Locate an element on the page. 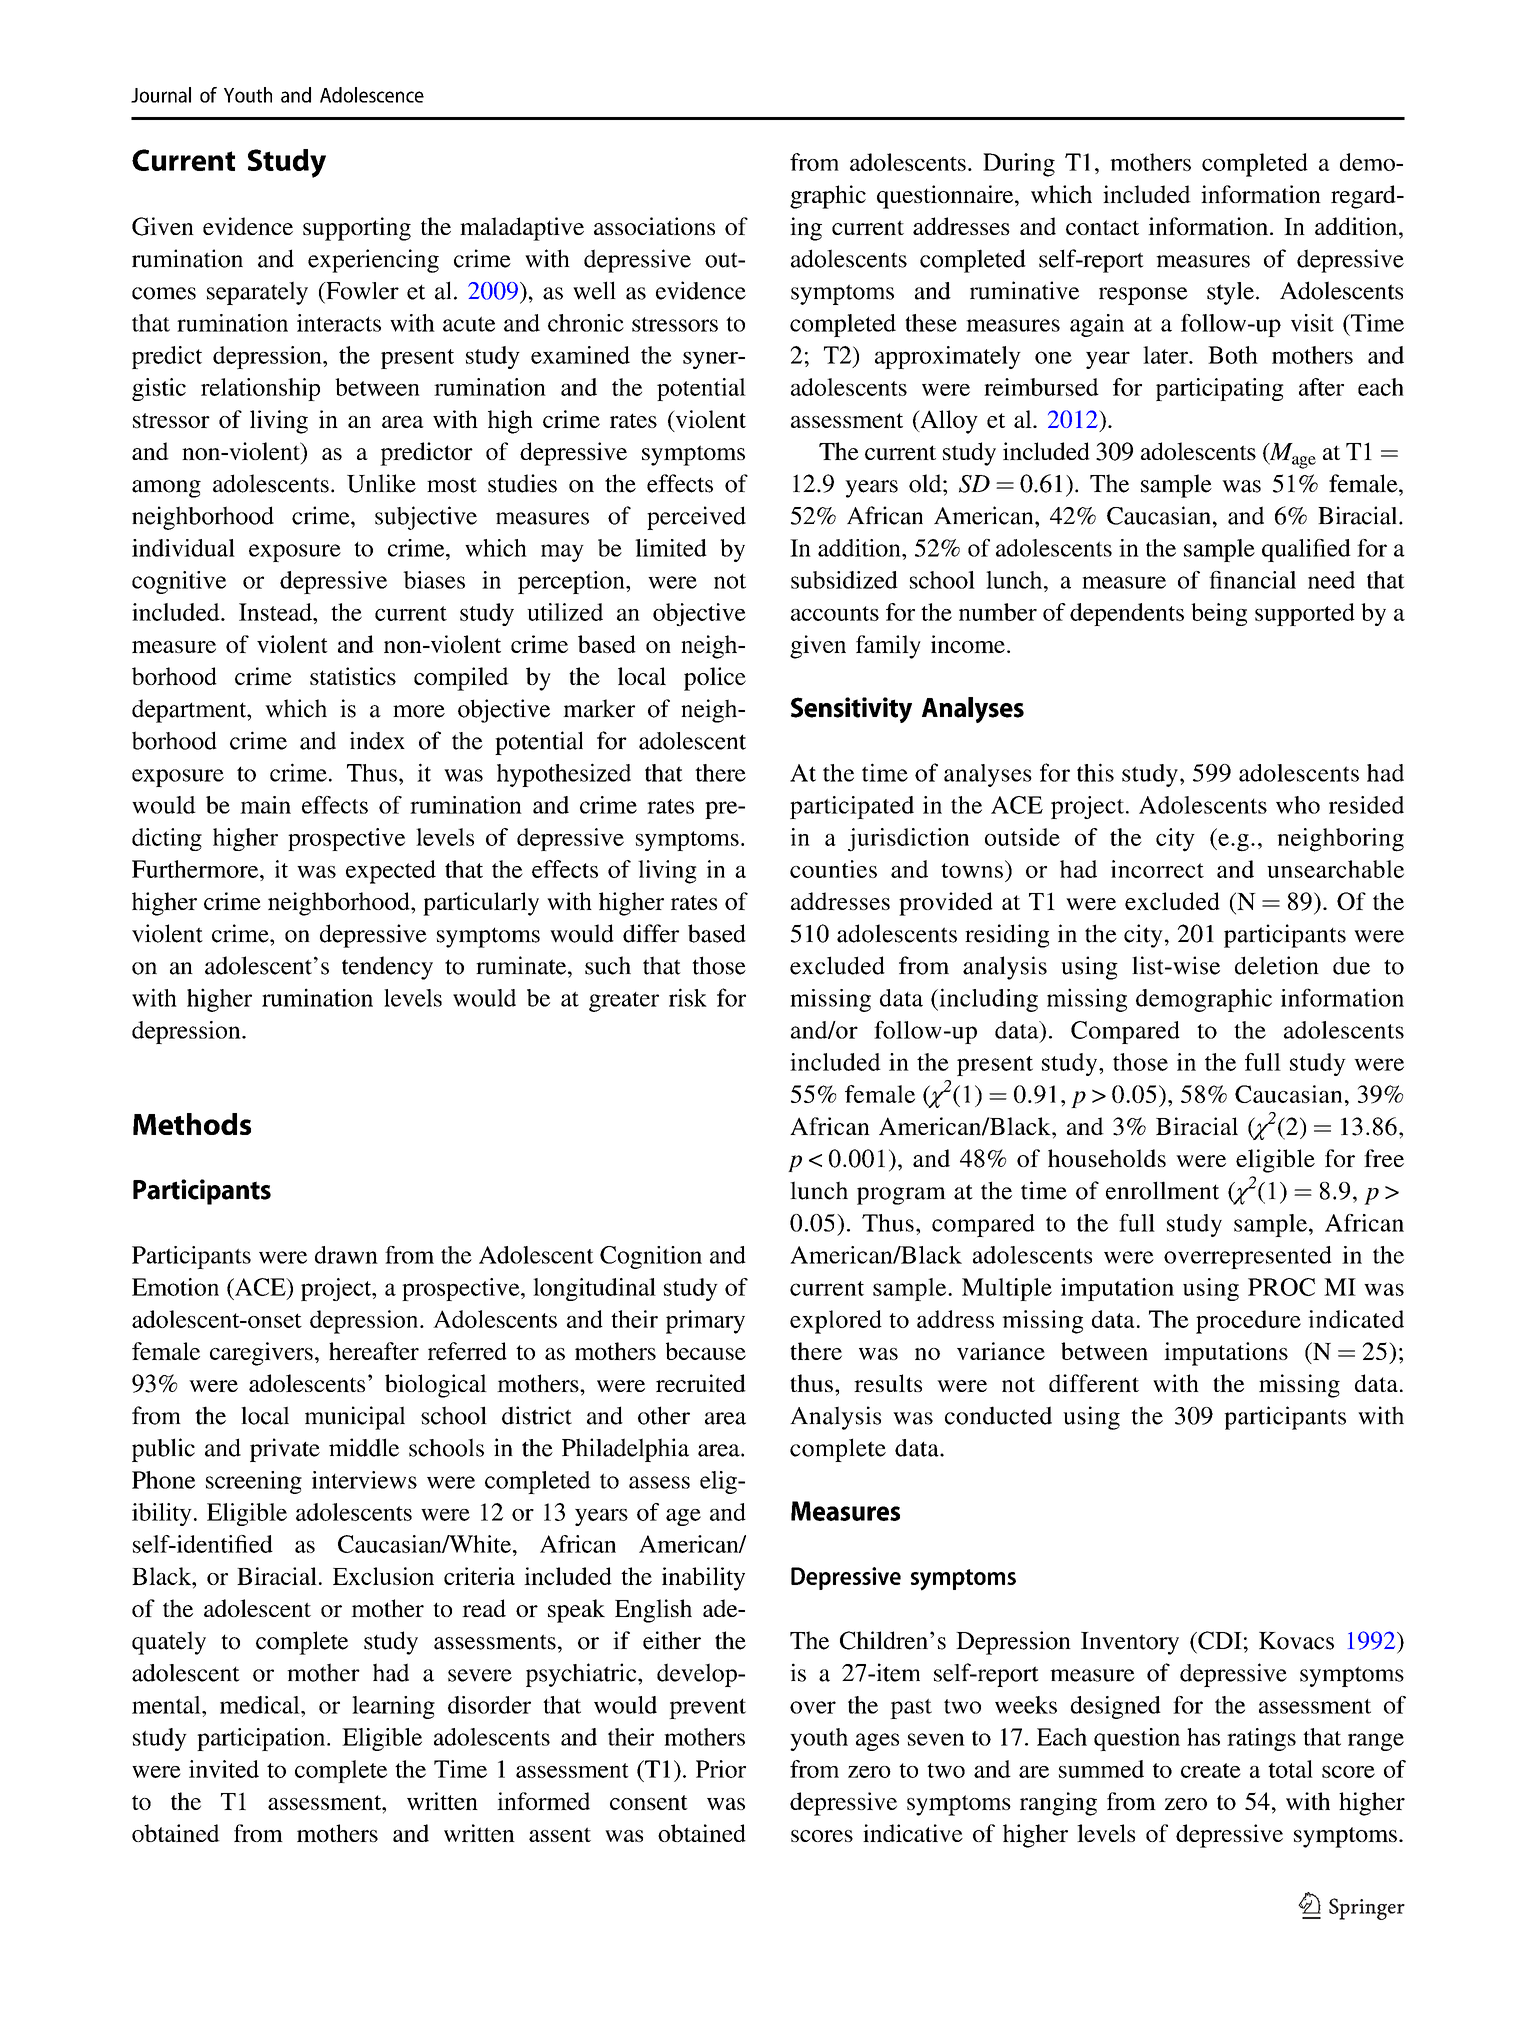  Adolescence is located at coordinates (372, 95).
